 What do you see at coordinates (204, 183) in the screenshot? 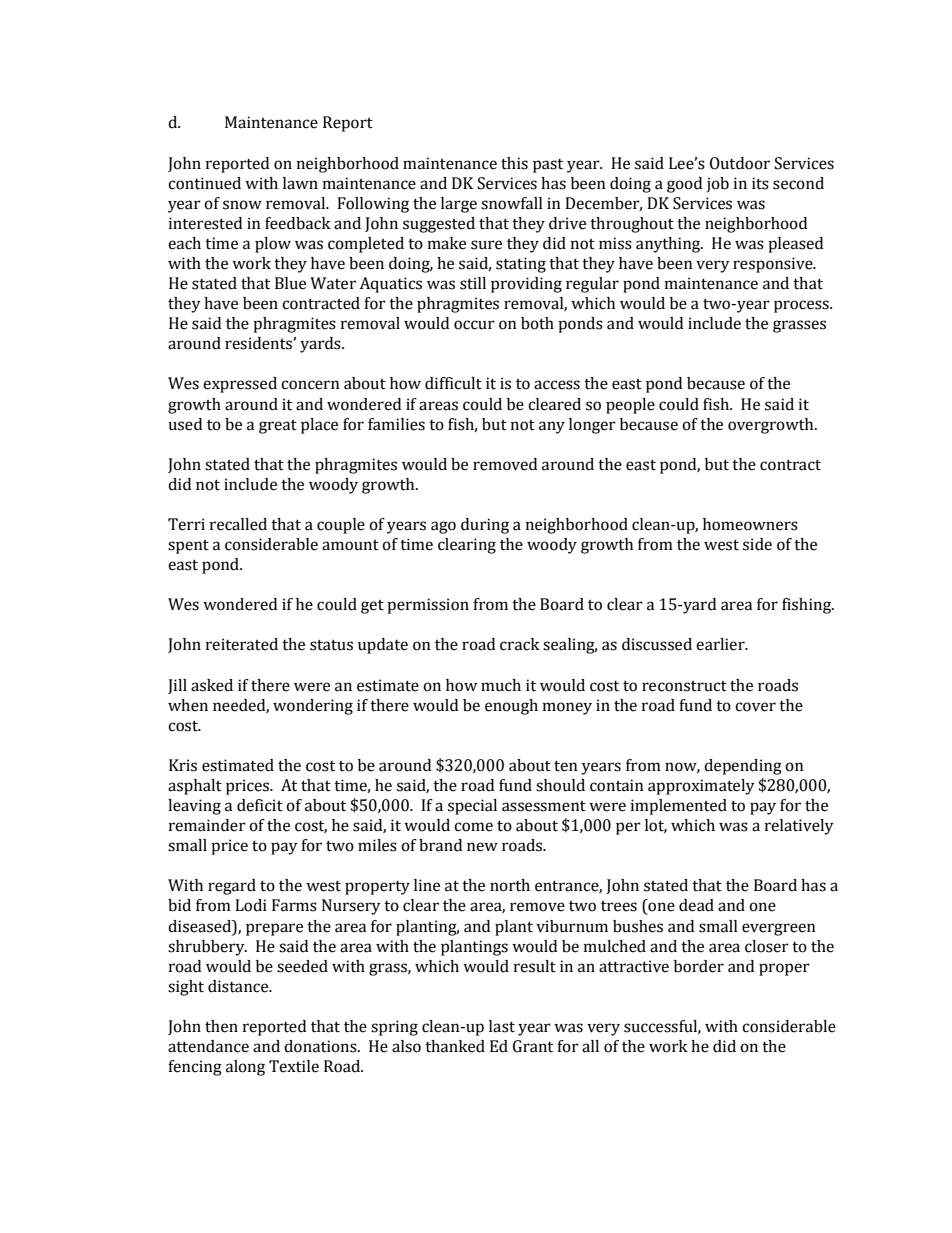
I see `continued` at bounding box center [204, 183].
